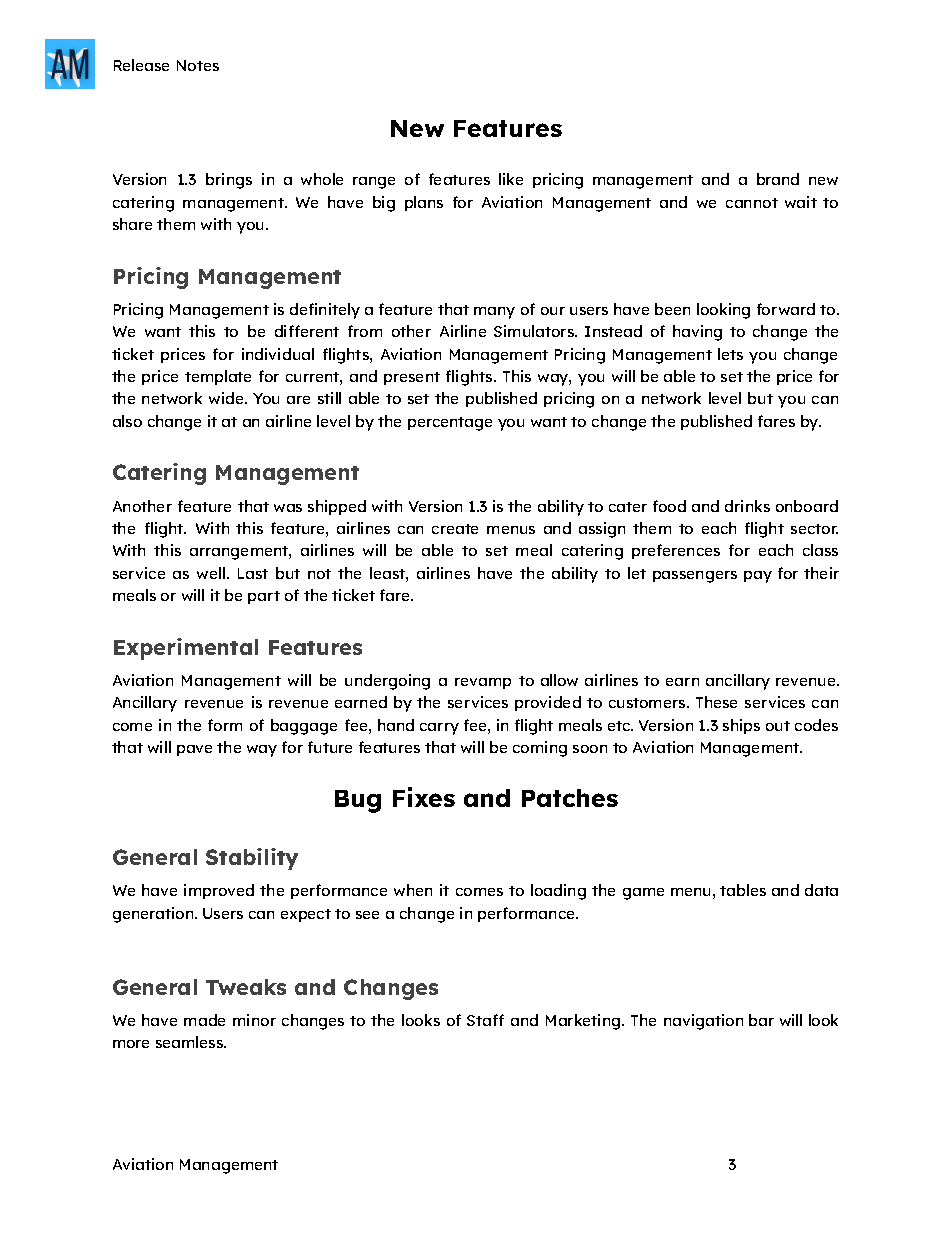 The width and height of the screenshot is (952, 1233). What do you see at coordinates (455, 529) in the screenshot?
I see `create` at bounding box center [455, 529].
